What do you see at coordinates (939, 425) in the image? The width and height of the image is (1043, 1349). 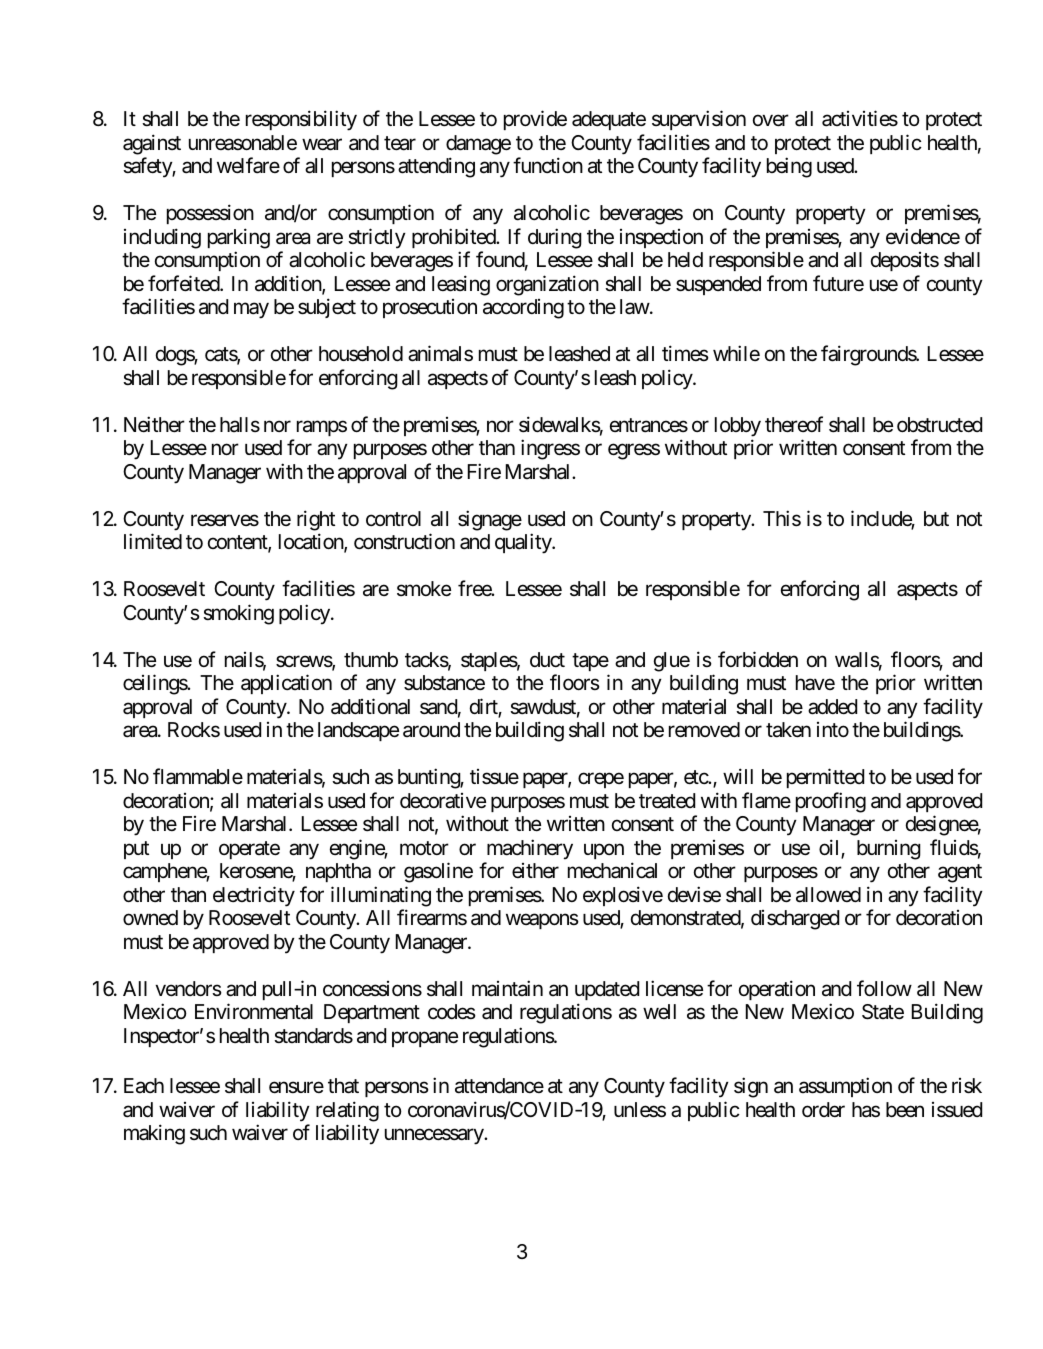 I see `obstructed` at bounding box center [939, 425].
